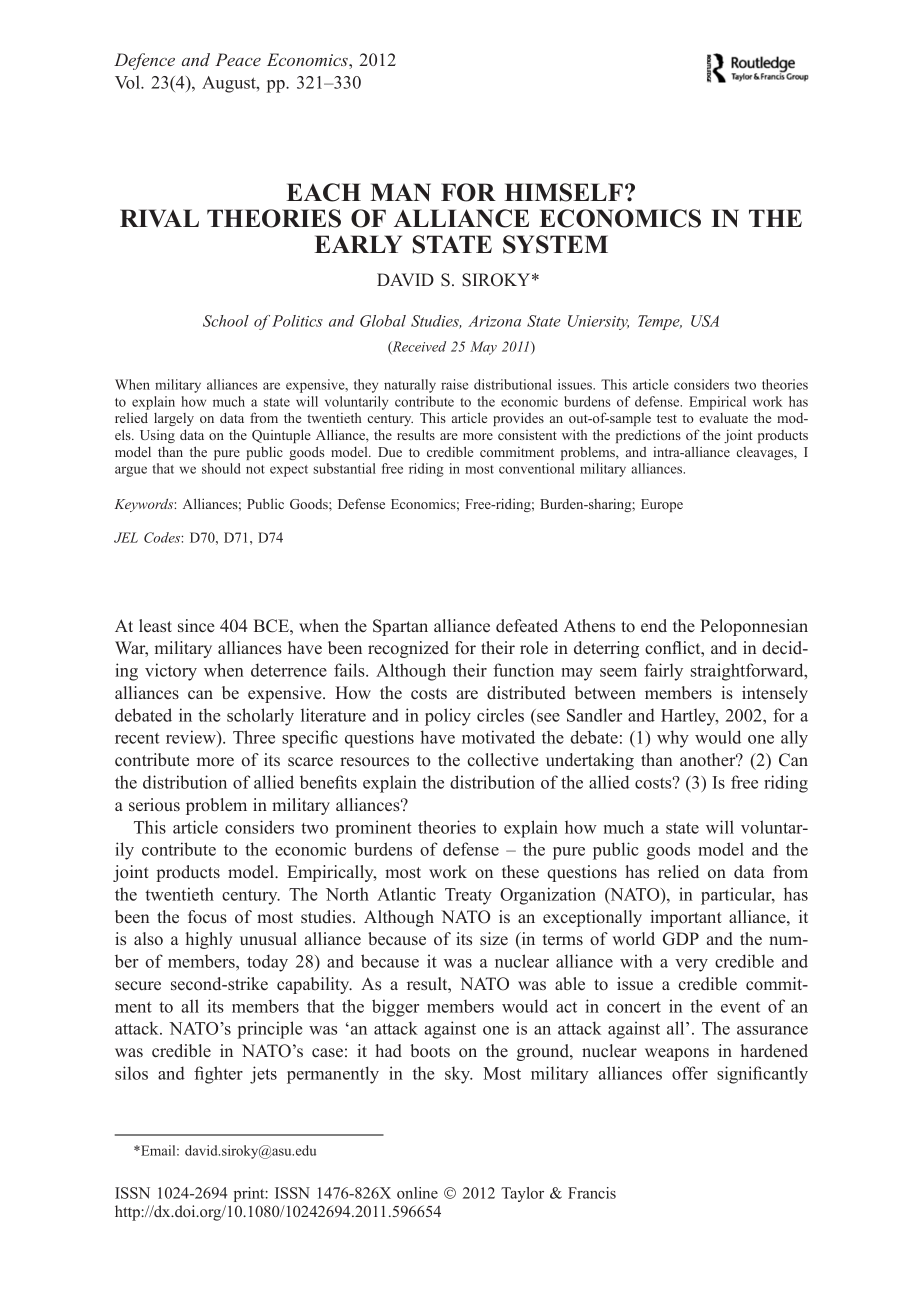 This document has height=1316, width=923. What do you see at coordinates (226, 321) in the document?
I see `School` at bounding box center [226, 321].
